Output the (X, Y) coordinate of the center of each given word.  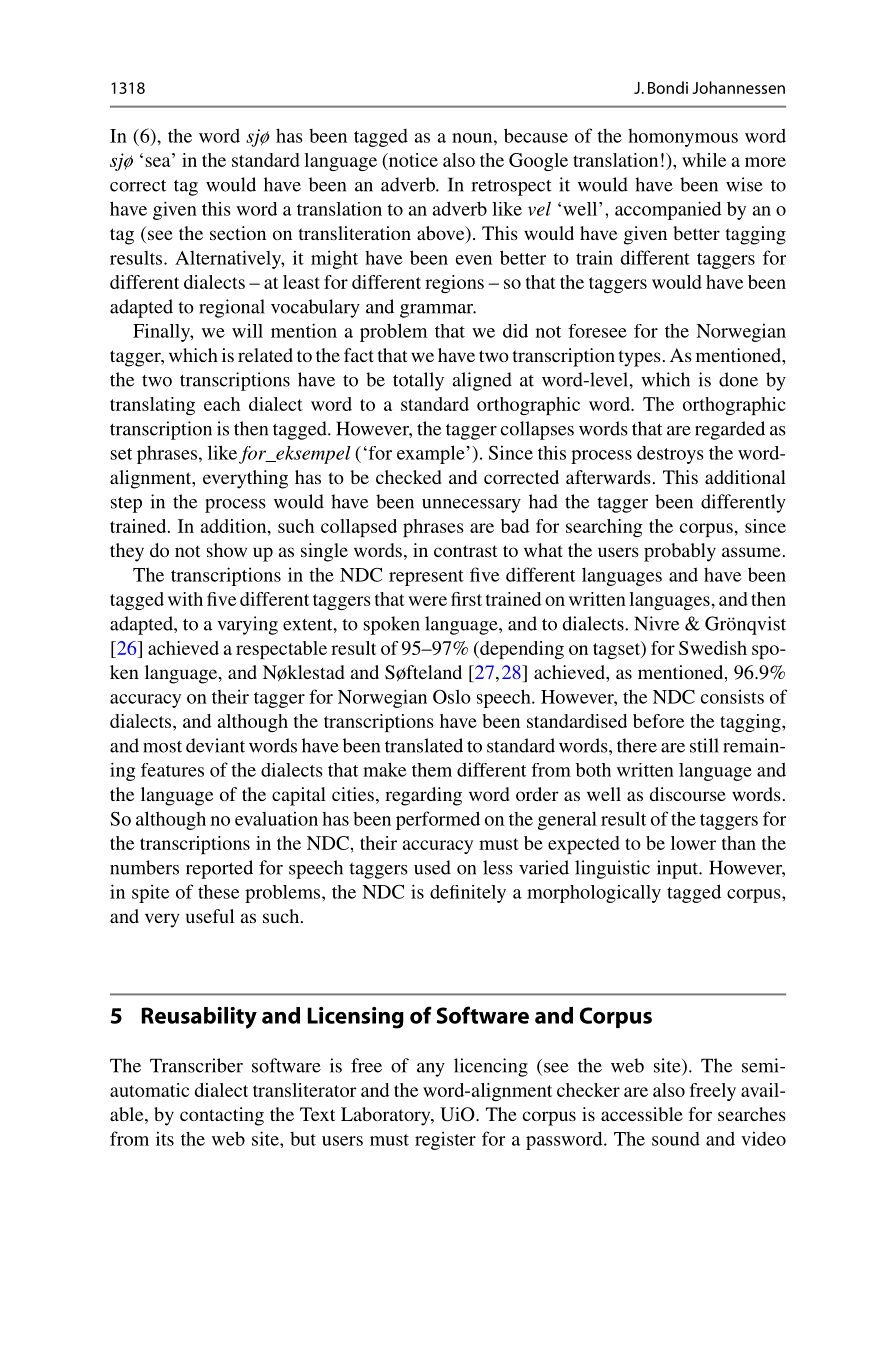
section (238, 233)
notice (412, 161)
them (432, 770)
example (432, 454)
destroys (670, 455)
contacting (222, 1116)
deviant (215, 745)
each (222, 404)
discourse (688, 794)
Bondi (668, 87)
